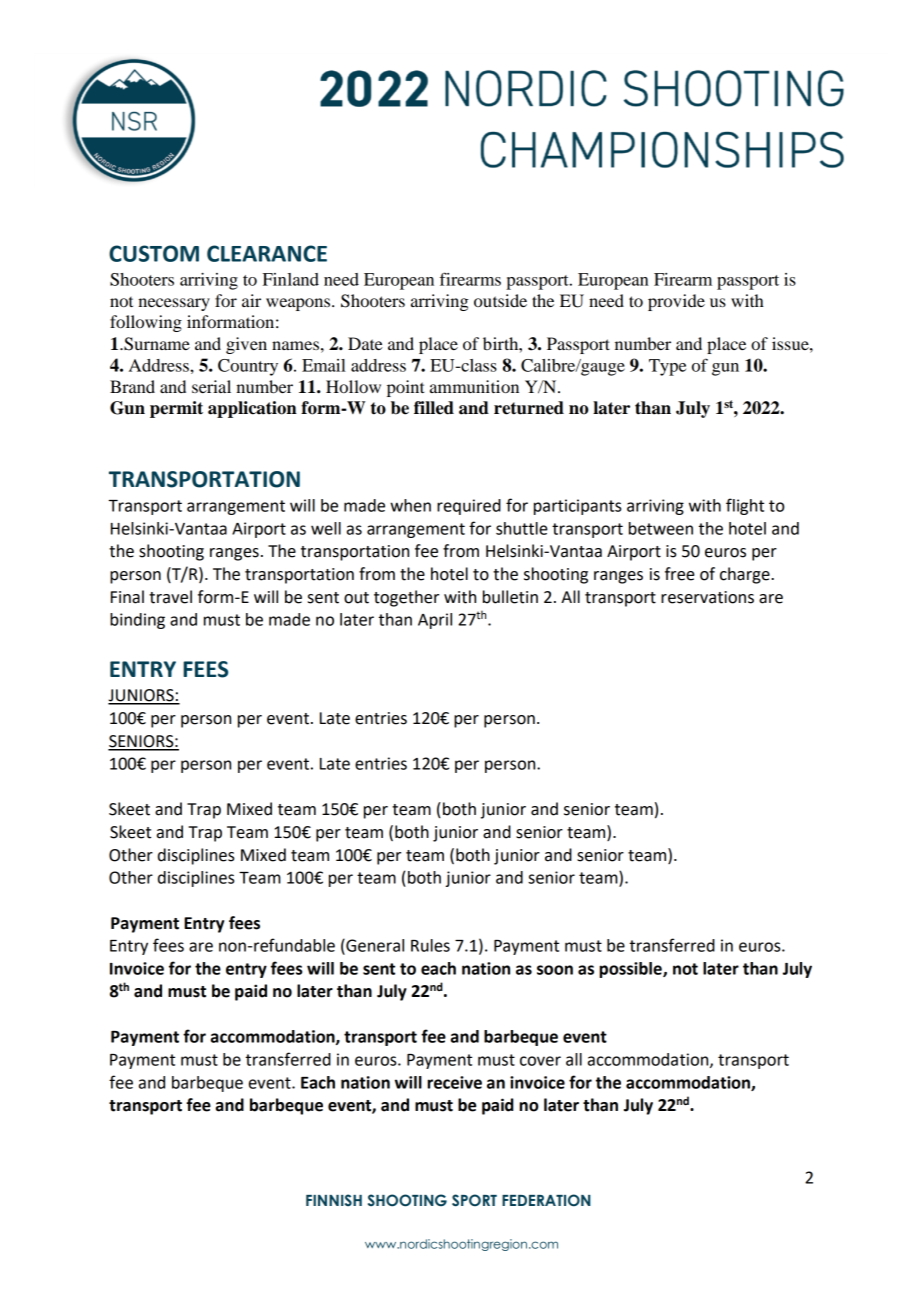 Image resolution: width=924 pixels, height=1308 pixels. Describe the element at coordinates (334, 1200) in the page. I see `FINNISH` at that location.
